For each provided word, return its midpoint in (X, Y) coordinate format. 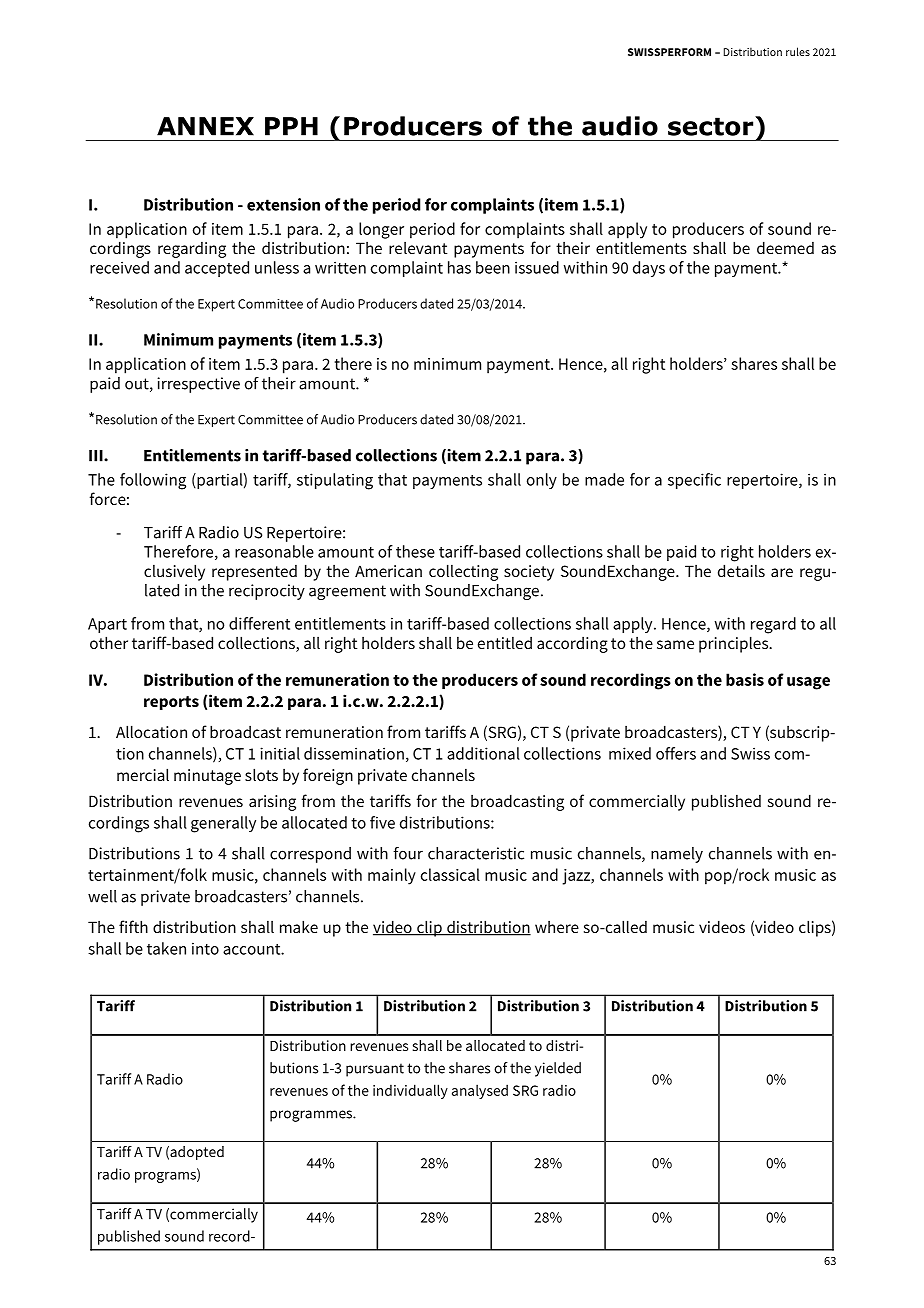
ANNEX (205, 126)
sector (712, 126)
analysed (480, 1091)
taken (166, 948)
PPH (291, 126)
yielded (558, 1069)
